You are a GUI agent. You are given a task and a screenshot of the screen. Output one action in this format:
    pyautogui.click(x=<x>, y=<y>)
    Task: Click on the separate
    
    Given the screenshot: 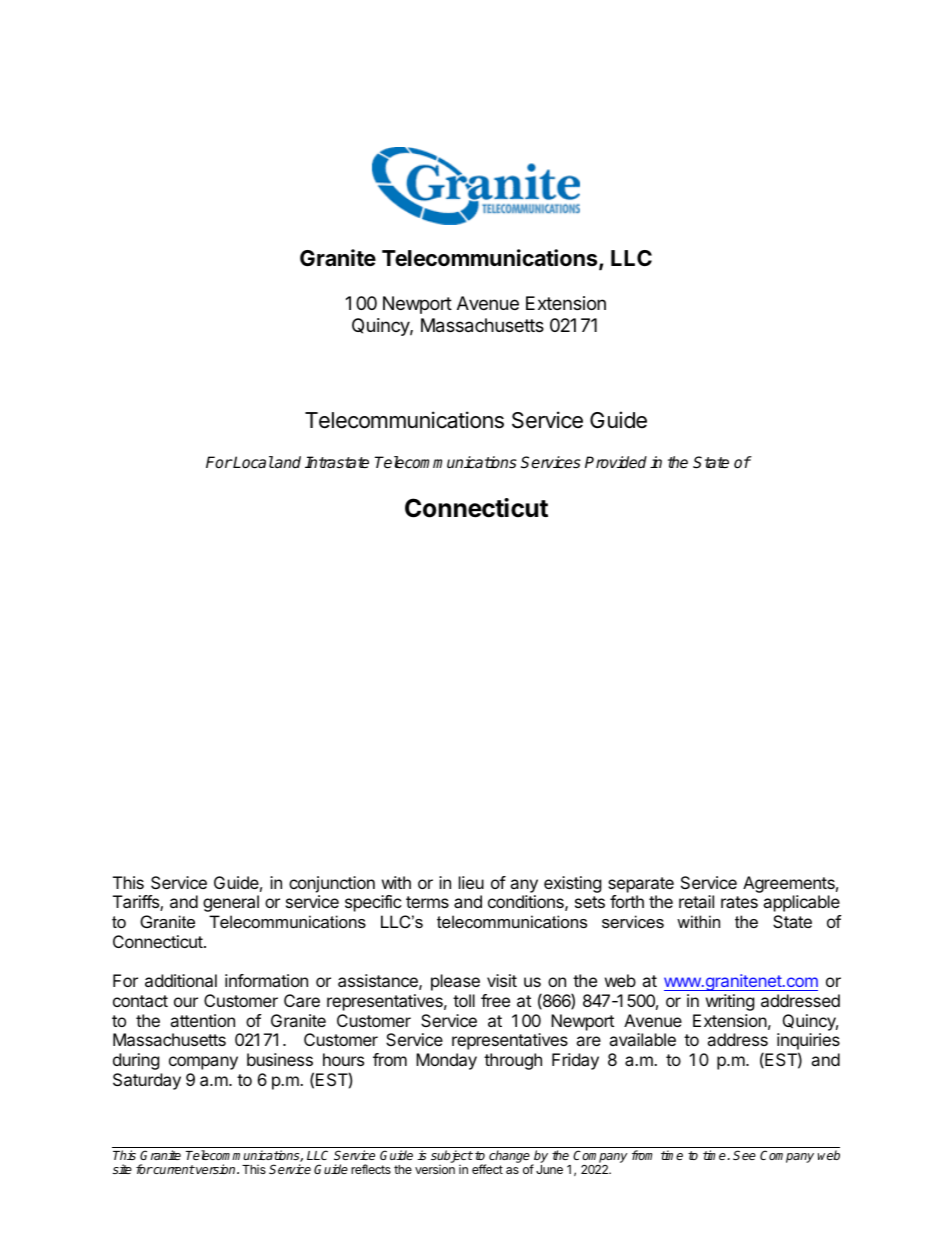 What is the action you would take?
    pyautogui.click(x=641, y=885)
